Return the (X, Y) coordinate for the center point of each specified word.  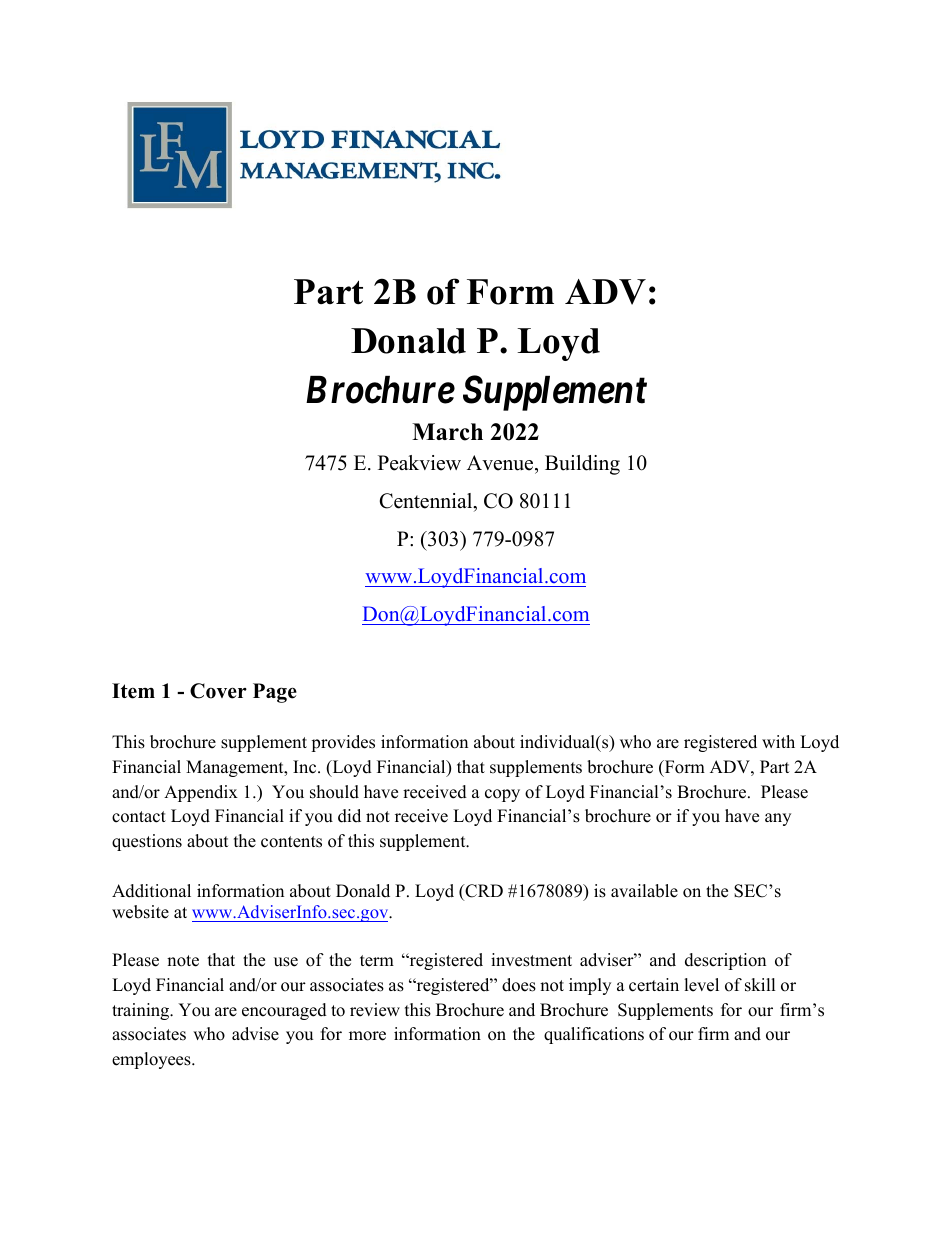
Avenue (501, 464)
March (447, 432)
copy (502, 795)
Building (582, 465)
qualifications (594, 1035)
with (778, 741)
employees (152, 1060)
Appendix (201, 793)
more (367, 1036)
